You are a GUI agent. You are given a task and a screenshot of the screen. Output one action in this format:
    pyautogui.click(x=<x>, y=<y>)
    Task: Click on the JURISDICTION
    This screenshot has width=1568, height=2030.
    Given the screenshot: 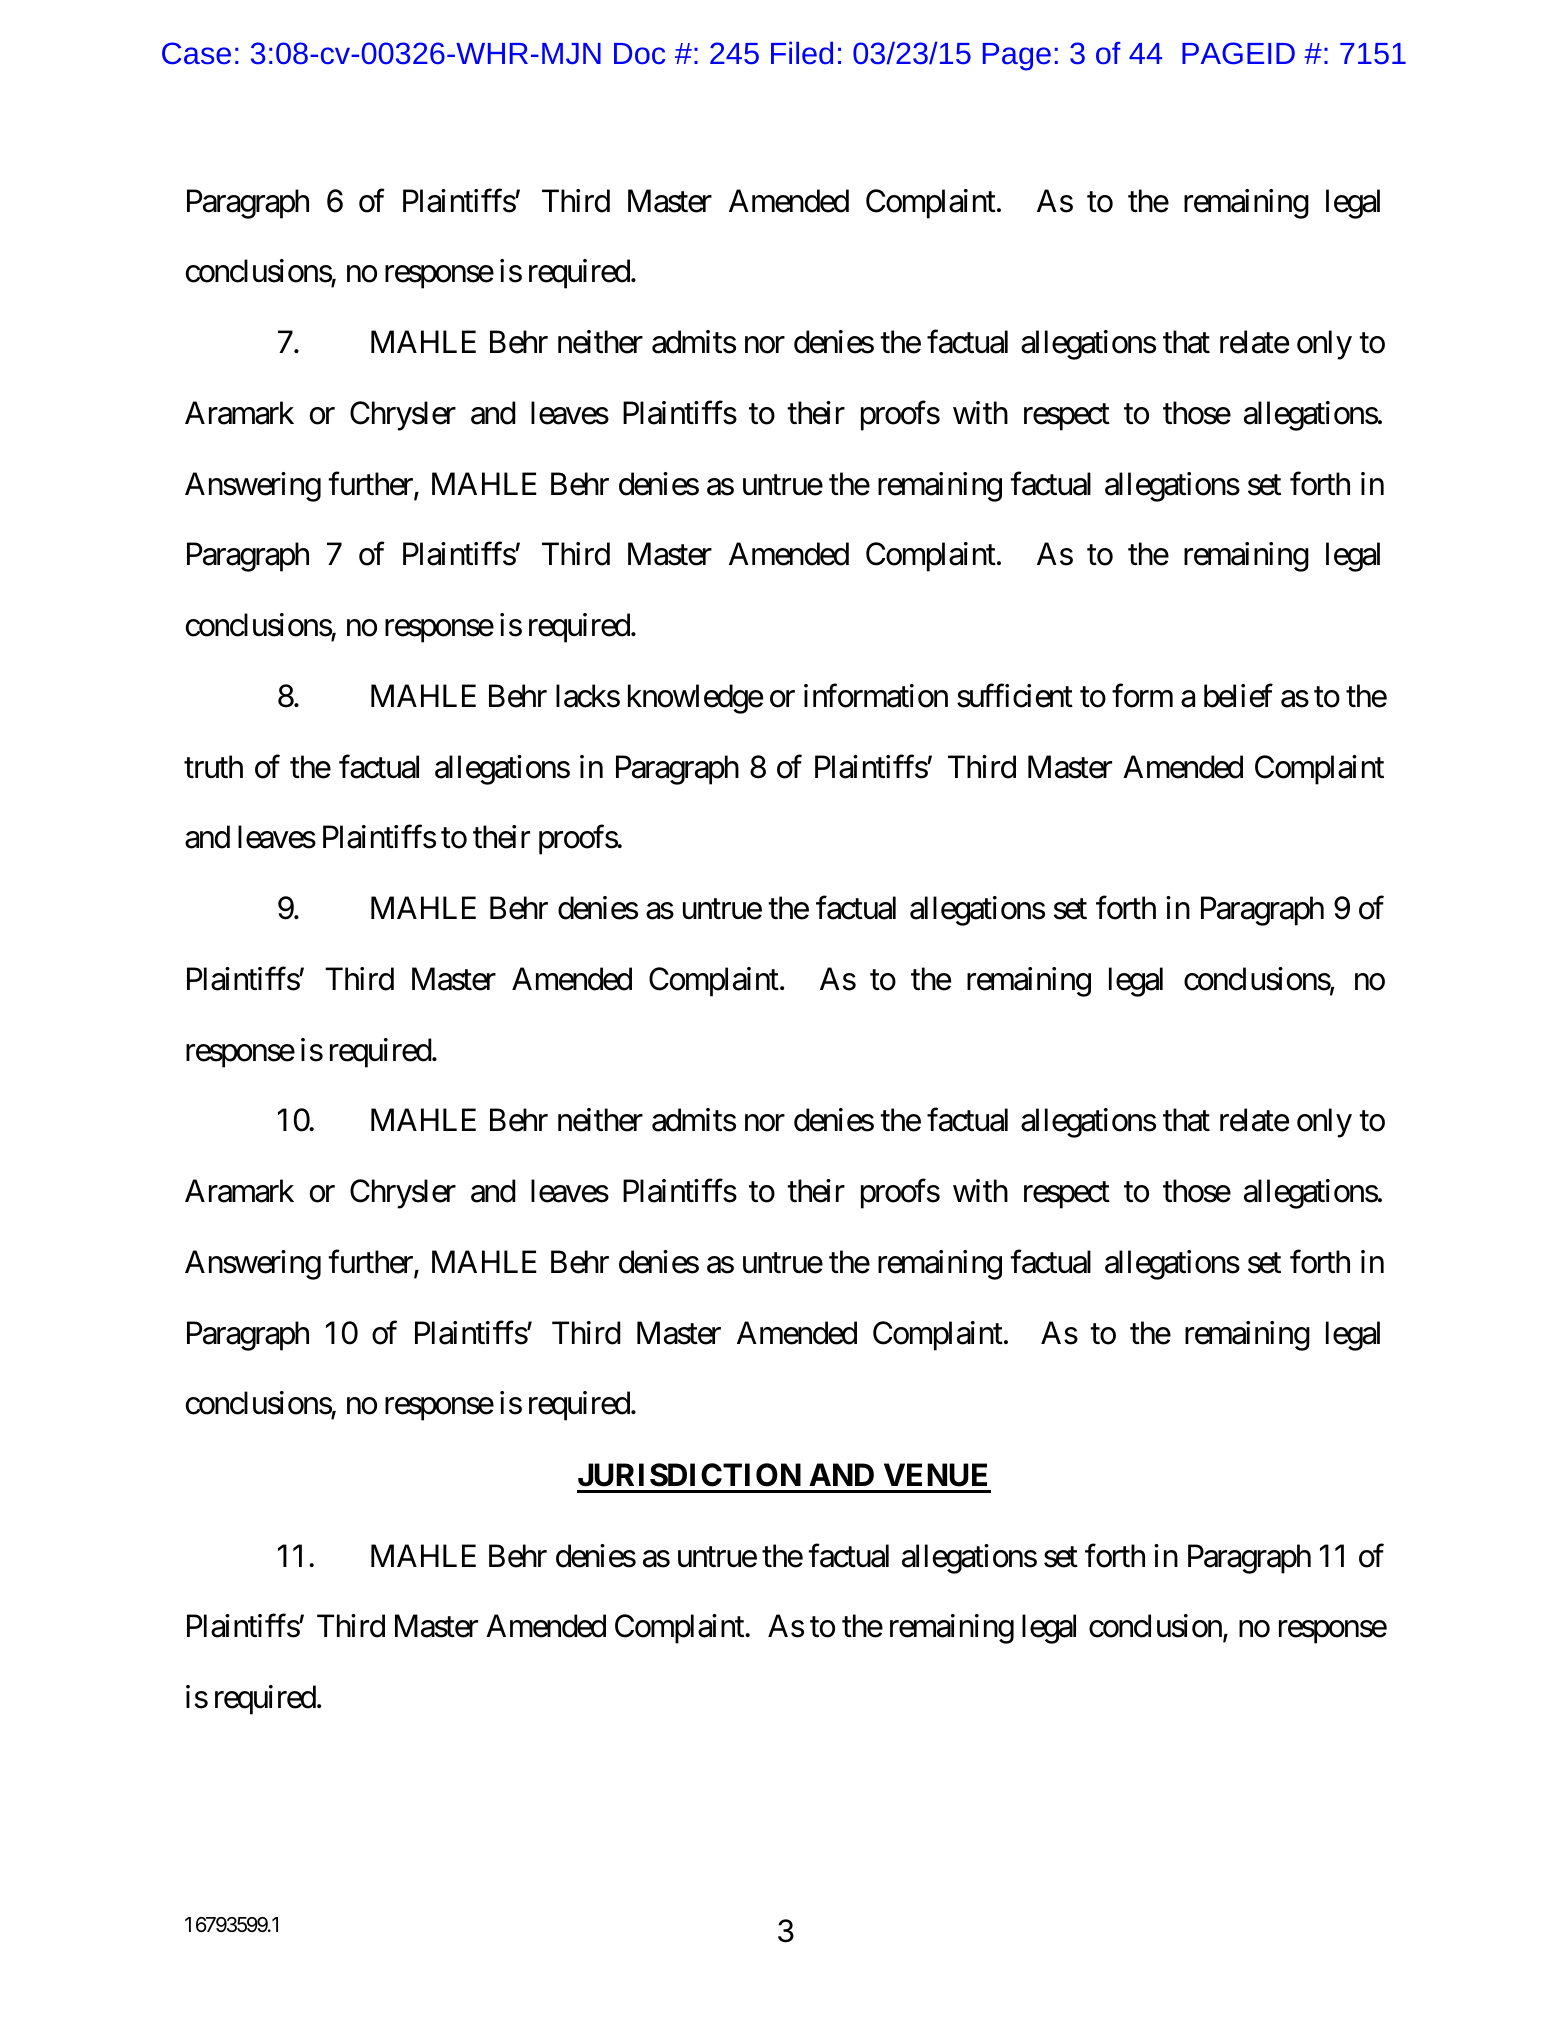 What is the action you would take?
    pyautogui.click(x=689, y=1475)
